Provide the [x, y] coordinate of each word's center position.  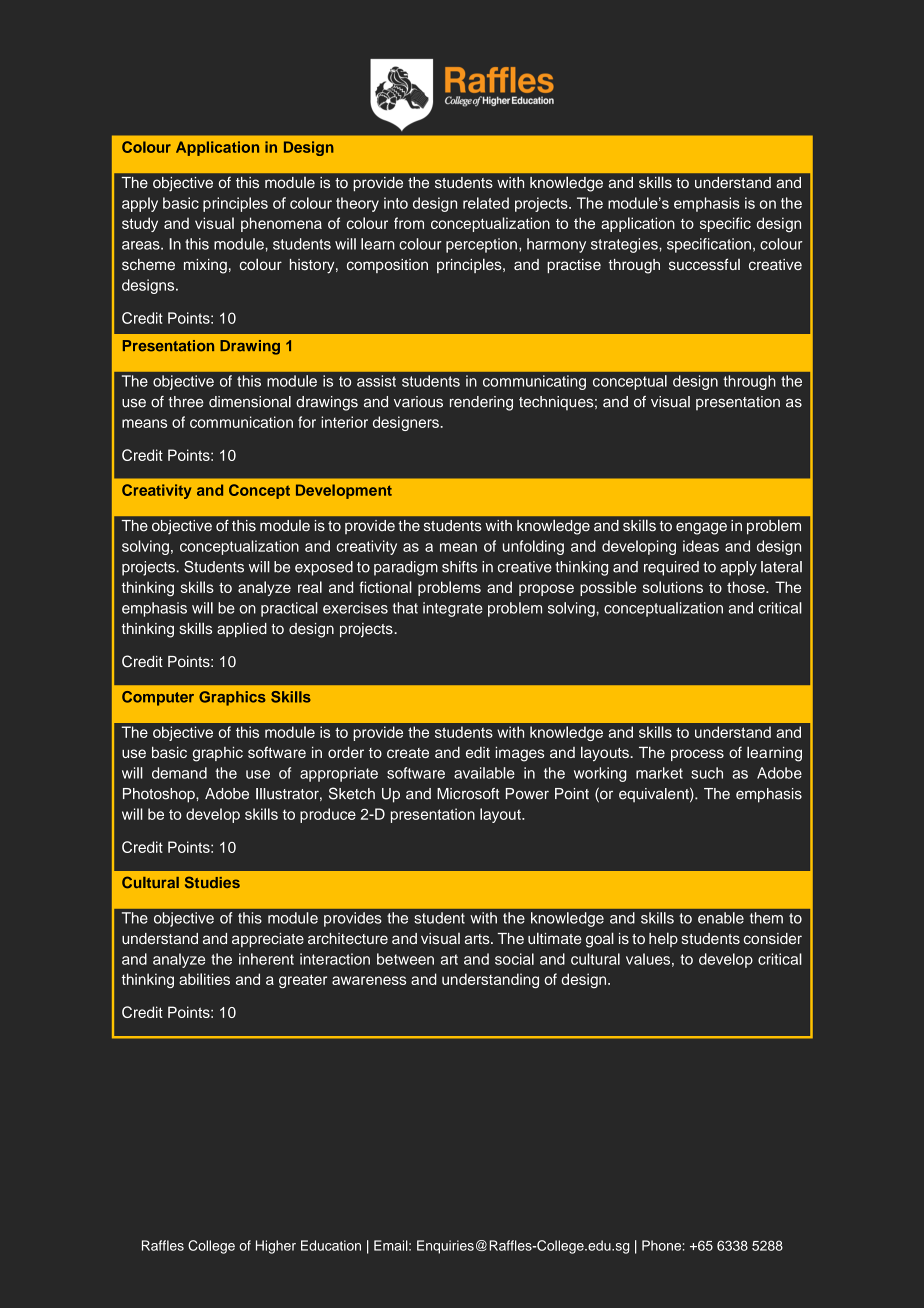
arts [478, 939]
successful [704, 264]
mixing [205, 266]
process [697, 755]
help [663, 939]
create [408, 753]
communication [241, 422]
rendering [481, 403]
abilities [204, 979]
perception [481, 245]
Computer [158, 698]
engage [701, 528]
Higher [276, 1247]
